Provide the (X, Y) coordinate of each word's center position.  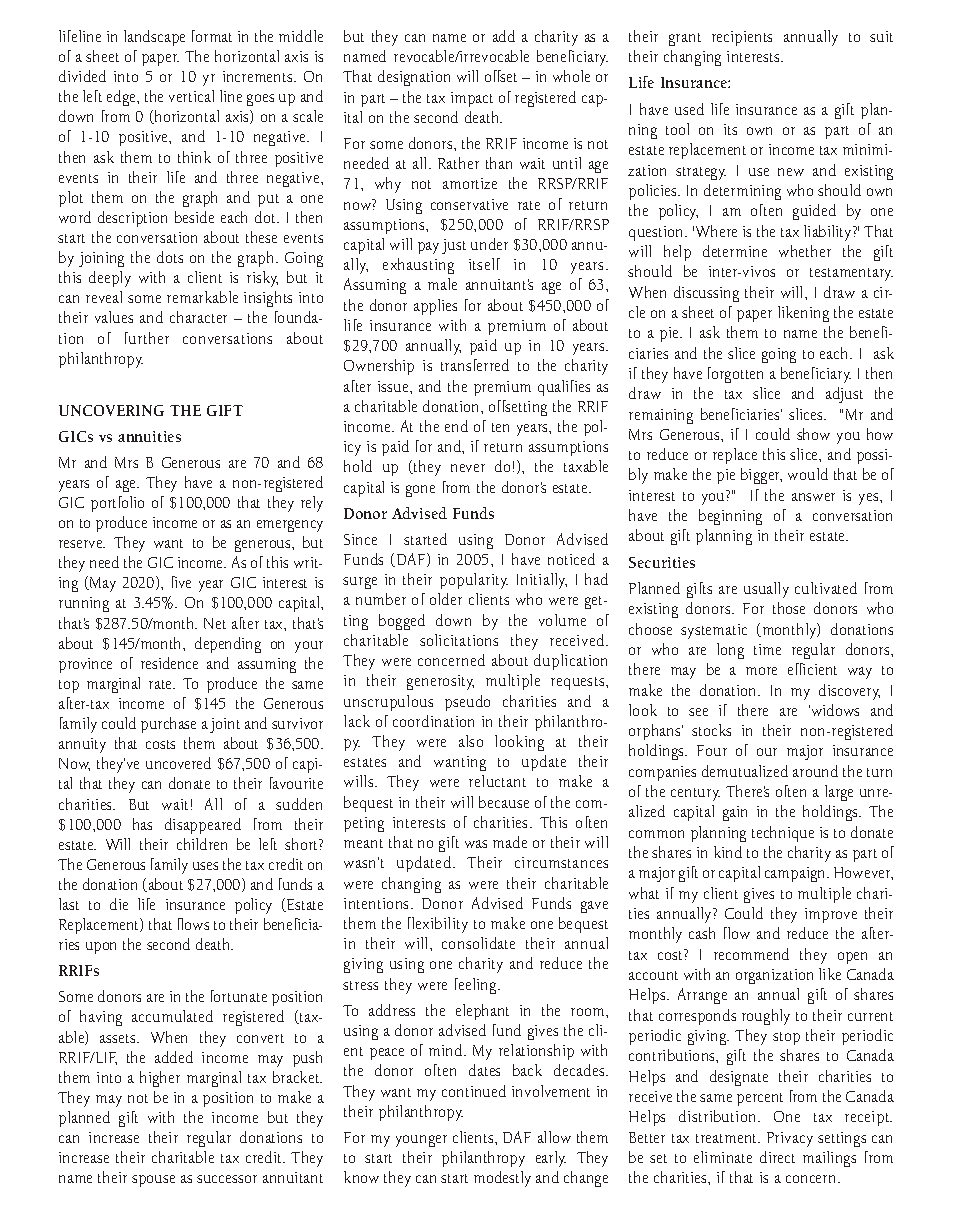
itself (484, 264)
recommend (751, 954)
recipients (742, 38)
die (119, 904)
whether (805, 251)
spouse (153, 1181)
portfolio (117, 504)
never (468, 468)
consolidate (478, 943)
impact (472, 99)
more (761, 671)
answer (813, 497)
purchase (168, 725)
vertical (191, 96)
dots (170, 257)
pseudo (467, 703)
